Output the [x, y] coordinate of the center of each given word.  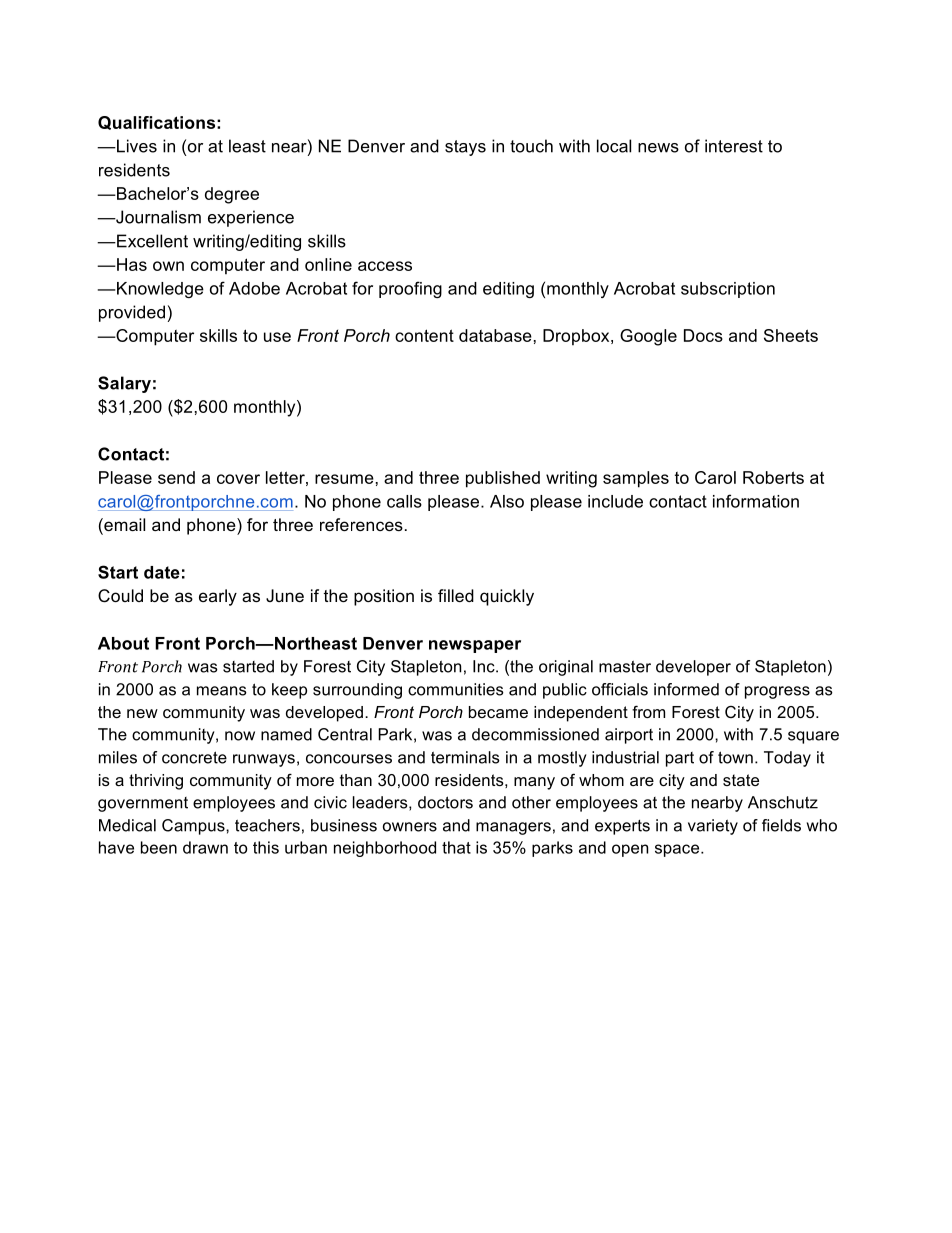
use [277, 337]
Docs [703, 335]
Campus [194, 827]
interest [734, 146]
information [756, 501]
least [247, 146]
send [176, 477]
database [495, 335]
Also [507, 501]
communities [456, 689]
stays [465, 148]
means [222, 691]
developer [693, 668]
